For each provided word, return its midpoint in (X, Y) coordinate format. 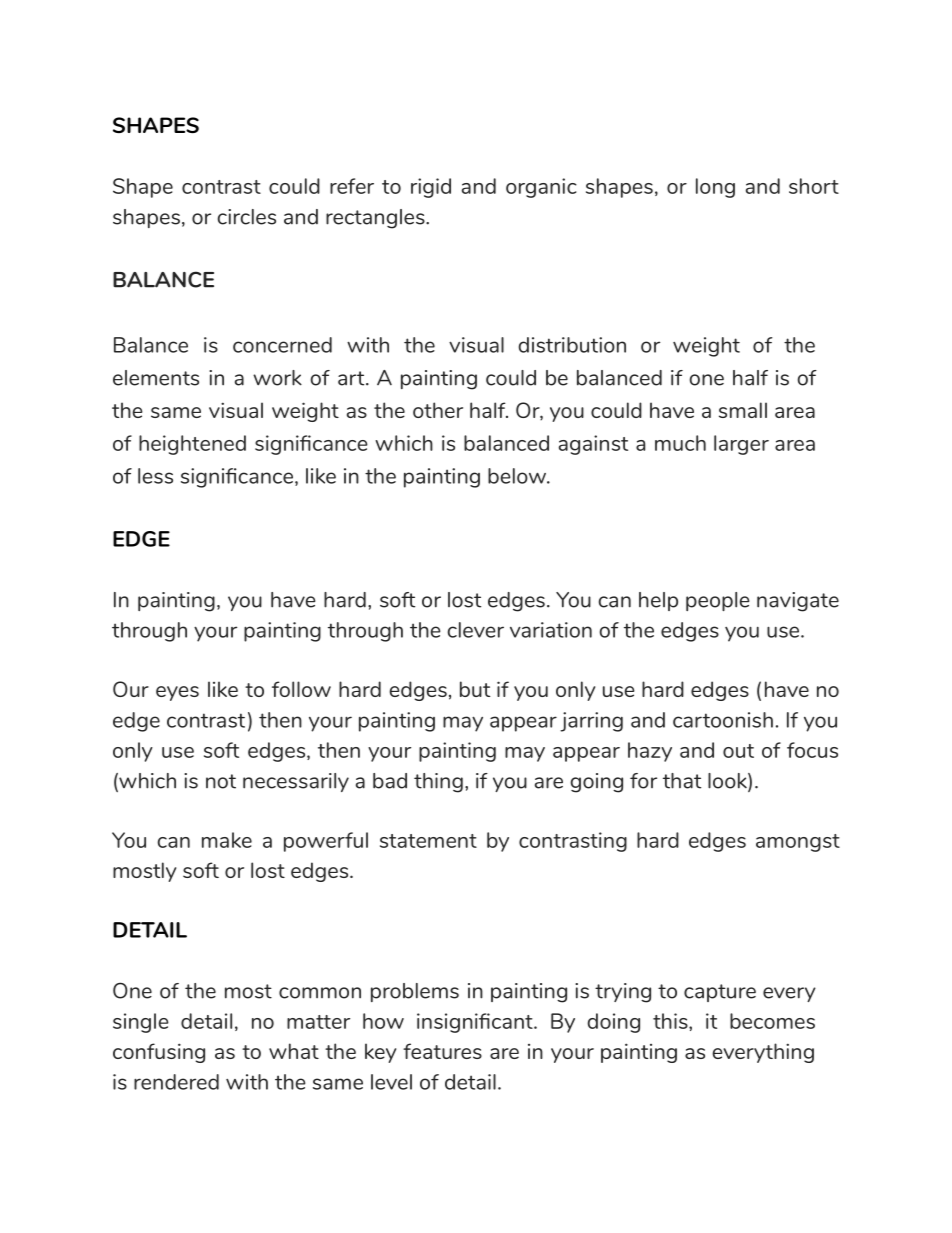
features (442, 1051)
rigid (431, 188)
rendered (176, 1082)
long (715, 188)
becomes (772, 1021)
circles (247, 217)
